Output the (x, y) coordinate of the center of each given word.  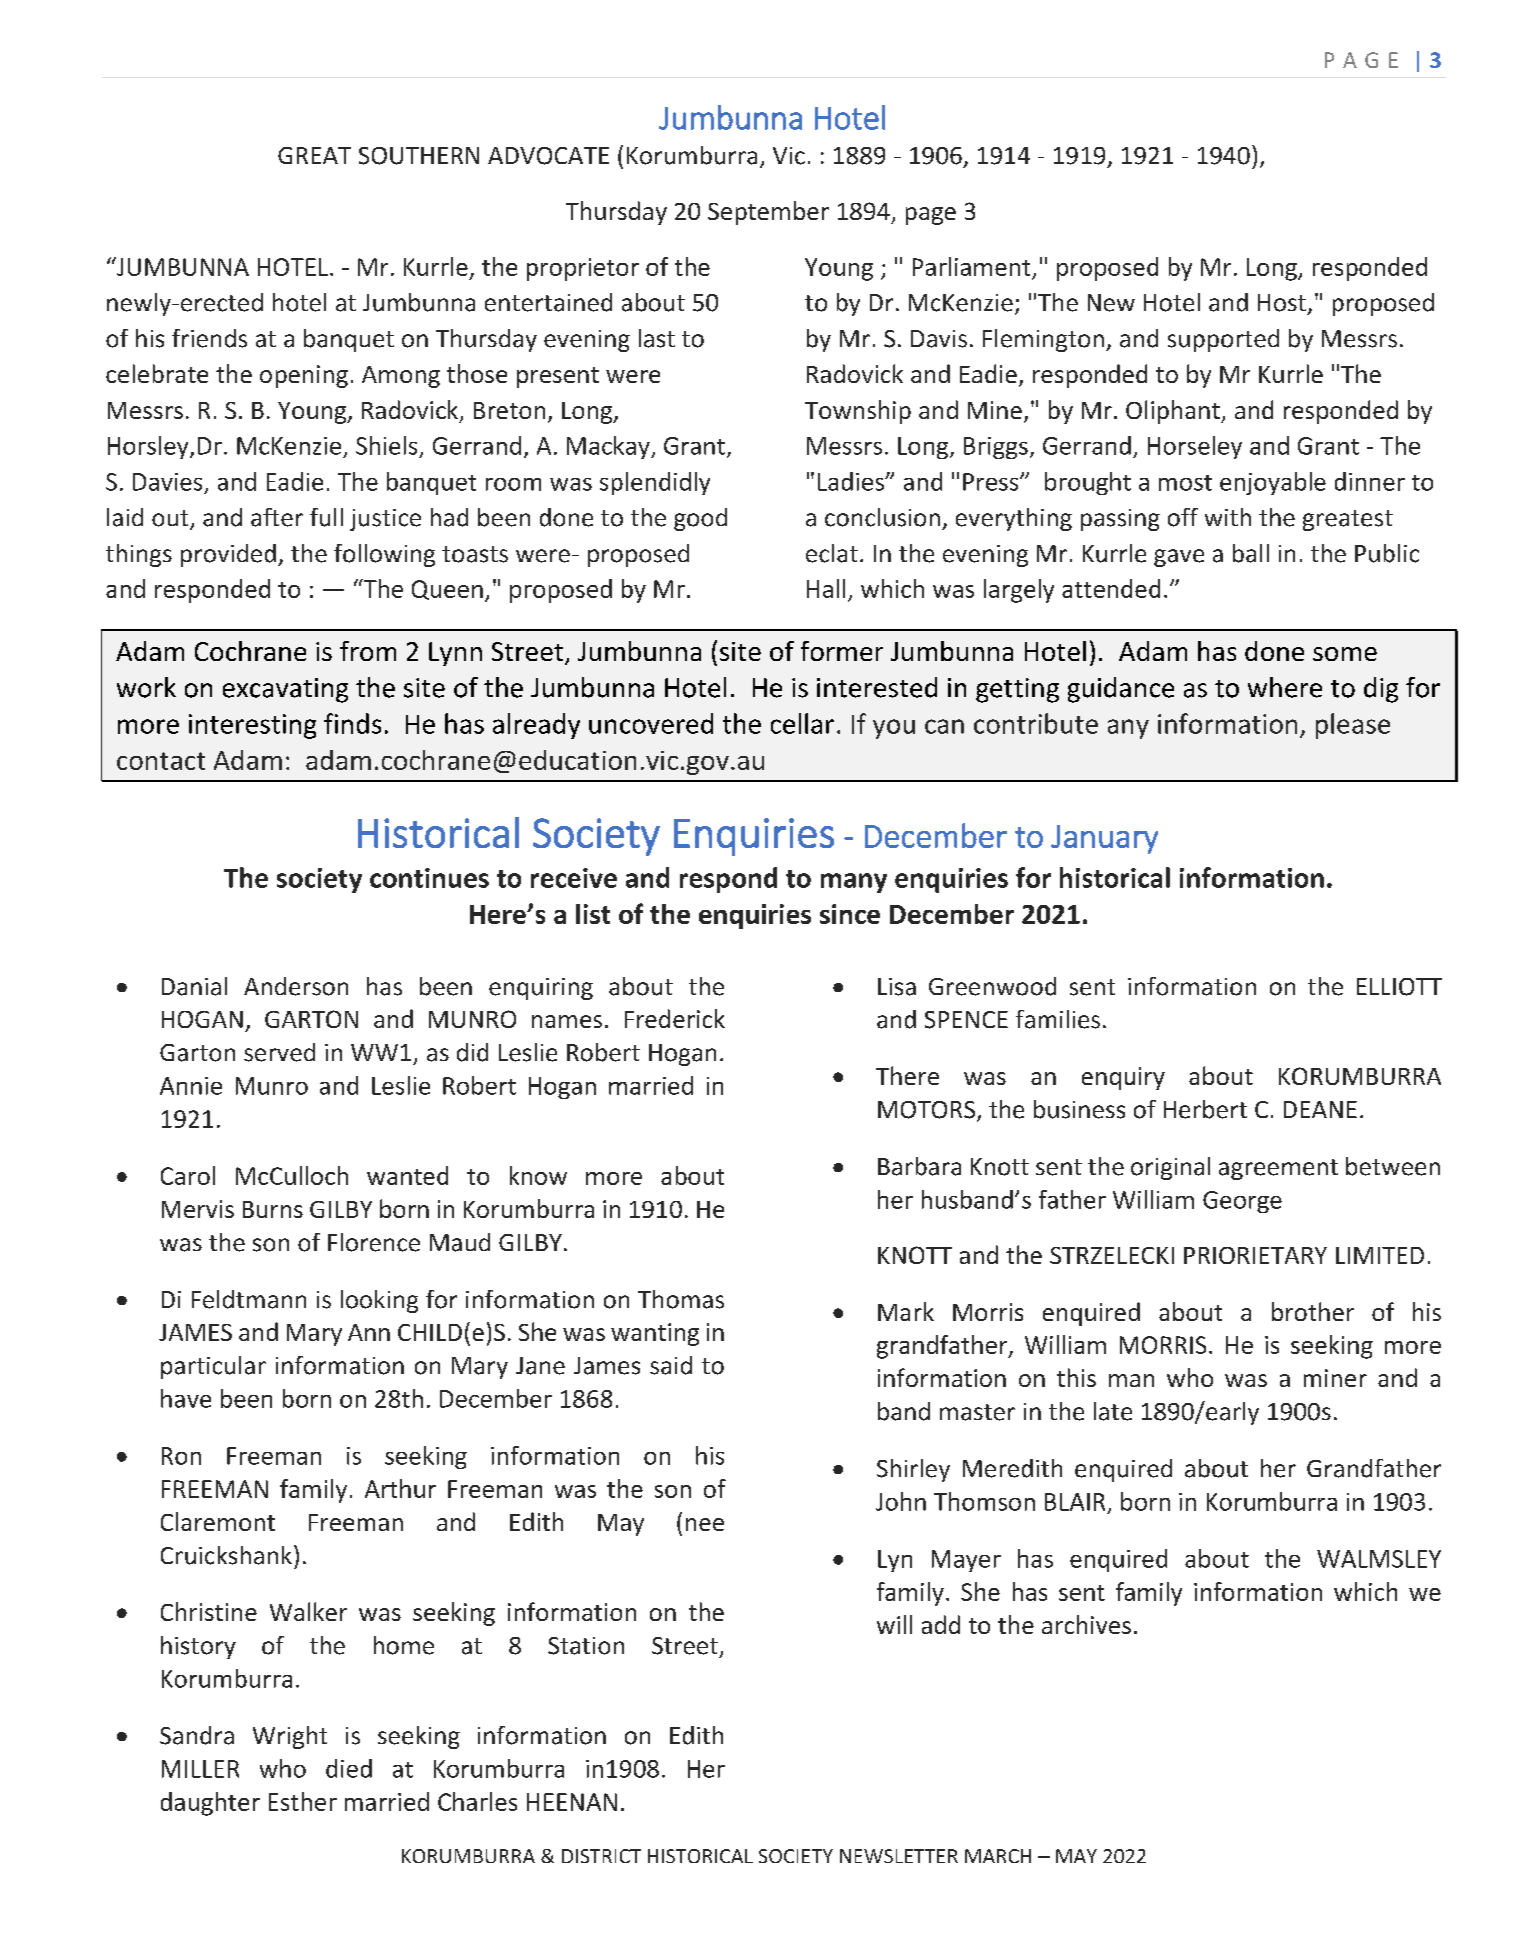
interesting (252, 726)
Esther (303, 1801)
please (1353, 726)
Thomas (681, 1299)
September (768, 213)
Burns (273, 1209)
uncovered (651, 723)
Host (1282, 303)
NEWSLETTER (899, 1856)
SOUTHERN (419, 156)
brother (1313, 1311)
